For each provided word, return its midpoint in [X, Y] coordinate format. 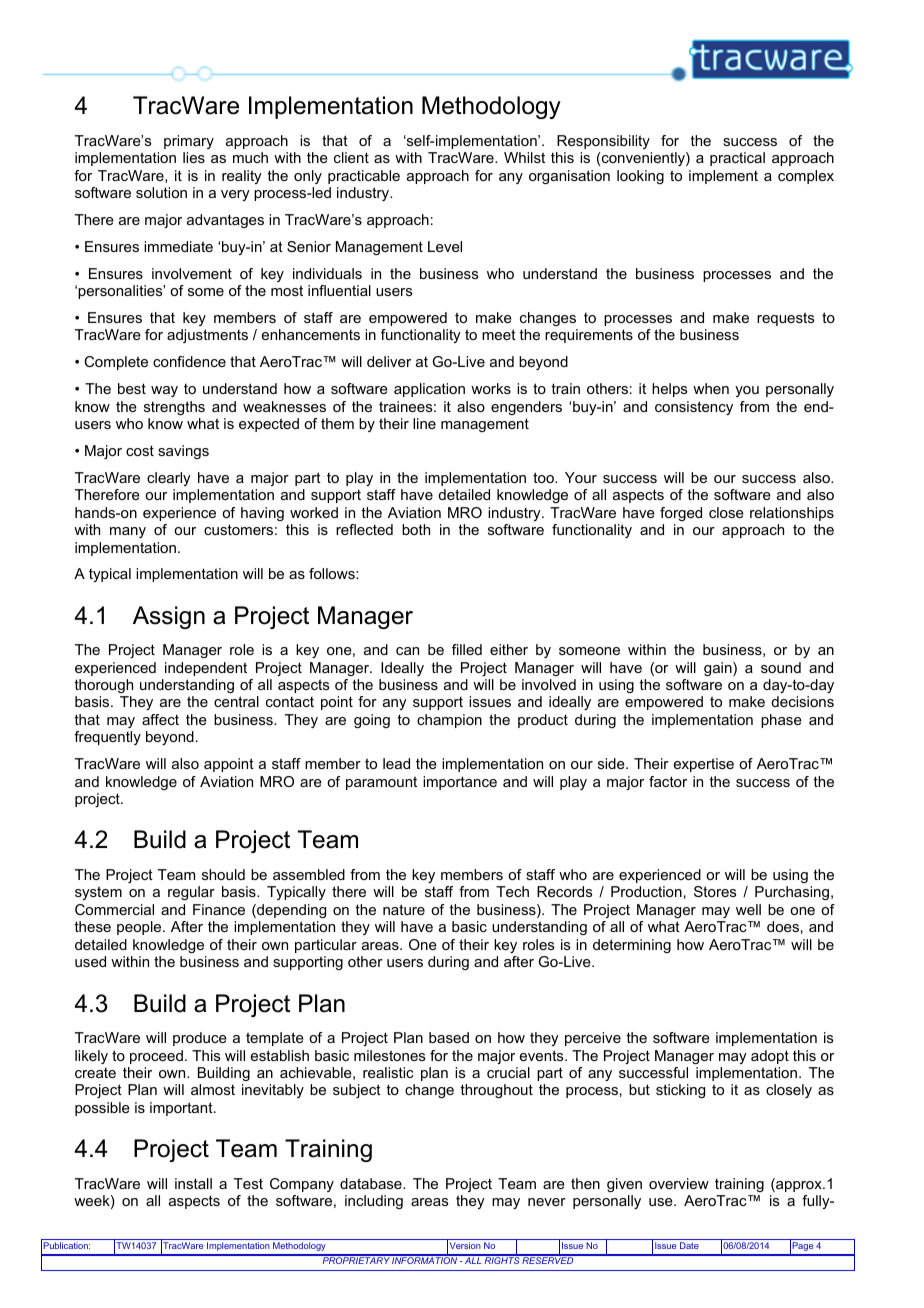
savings [183, 452]
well [748, 909]
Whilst [524, 157]
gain [719, 669]
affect [160, 719]
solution [161, 192]
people [140, 928]
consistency [694, 408]
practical [737, 159]
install [193, 1183]
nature [404, 909]
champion [449, 721]
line [424, 423]
